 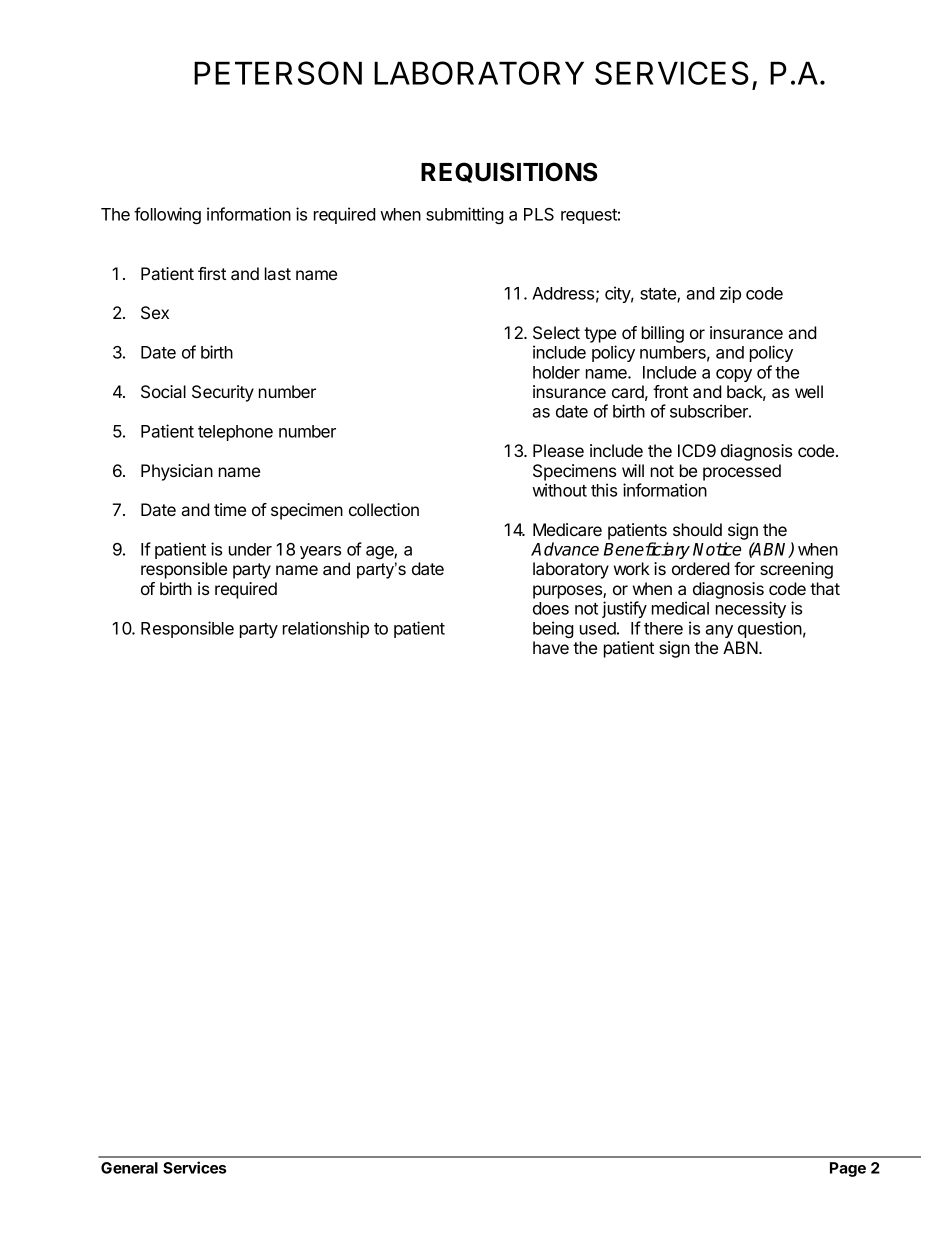 What do you see at coordinates (250, 549) in the image?
I see `under` at bounding box center [250, 549].
